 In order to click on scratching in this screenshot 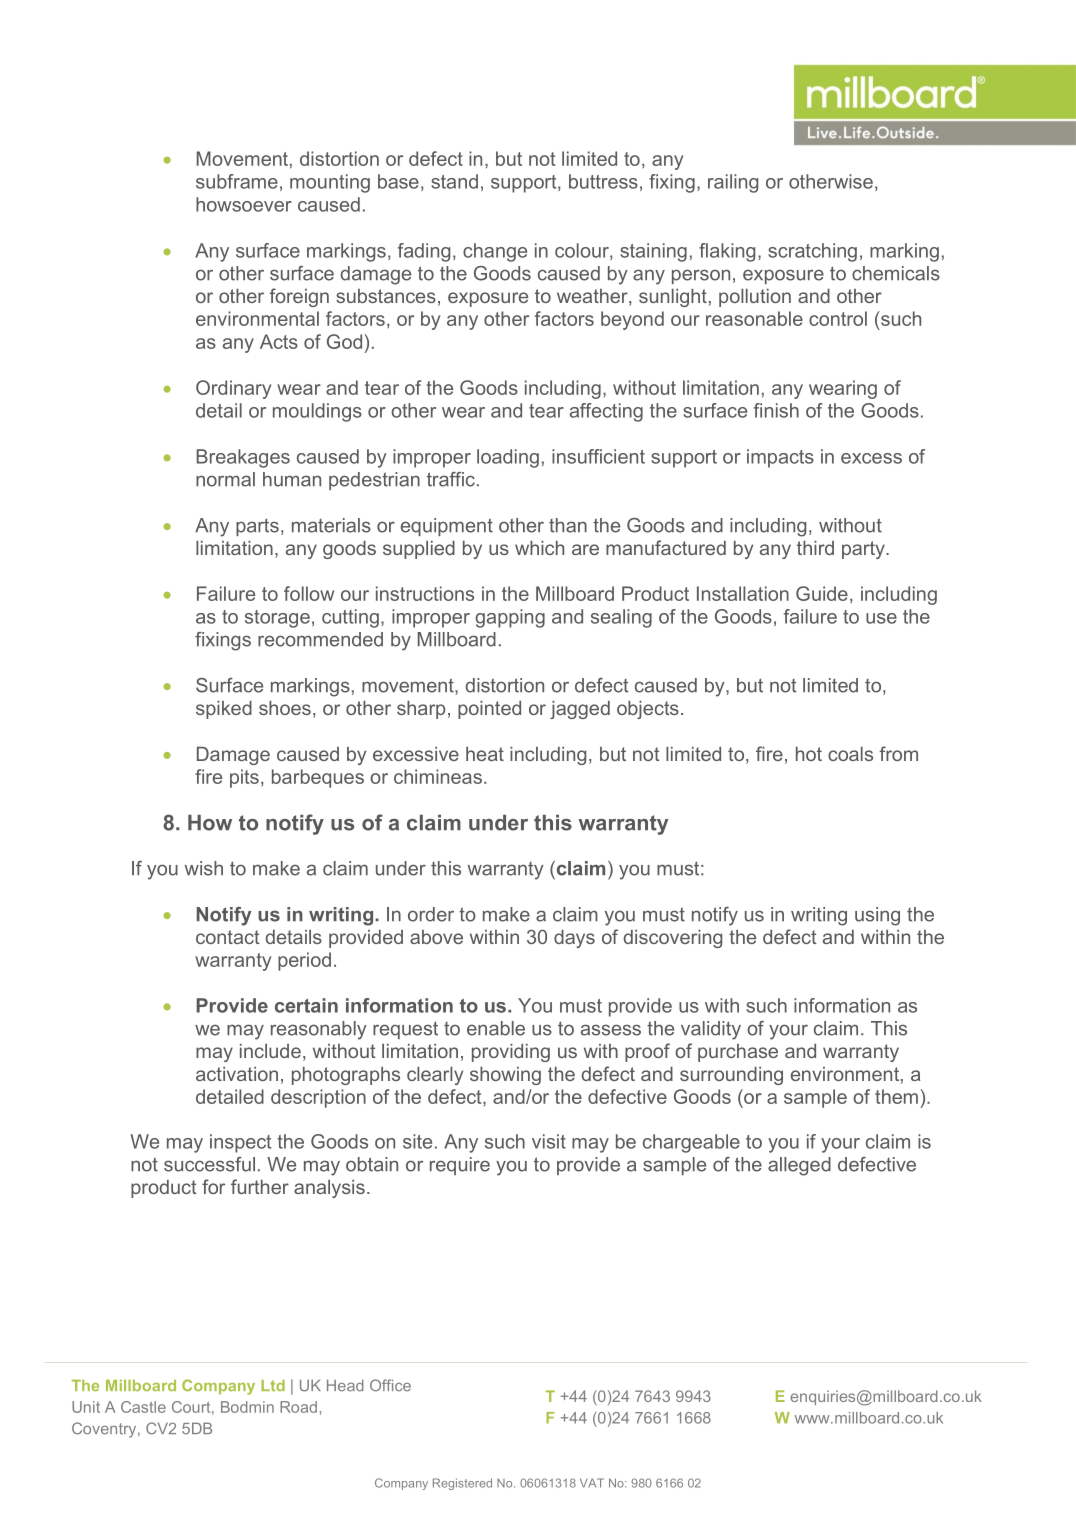, I will do `click(812, 252)`.
